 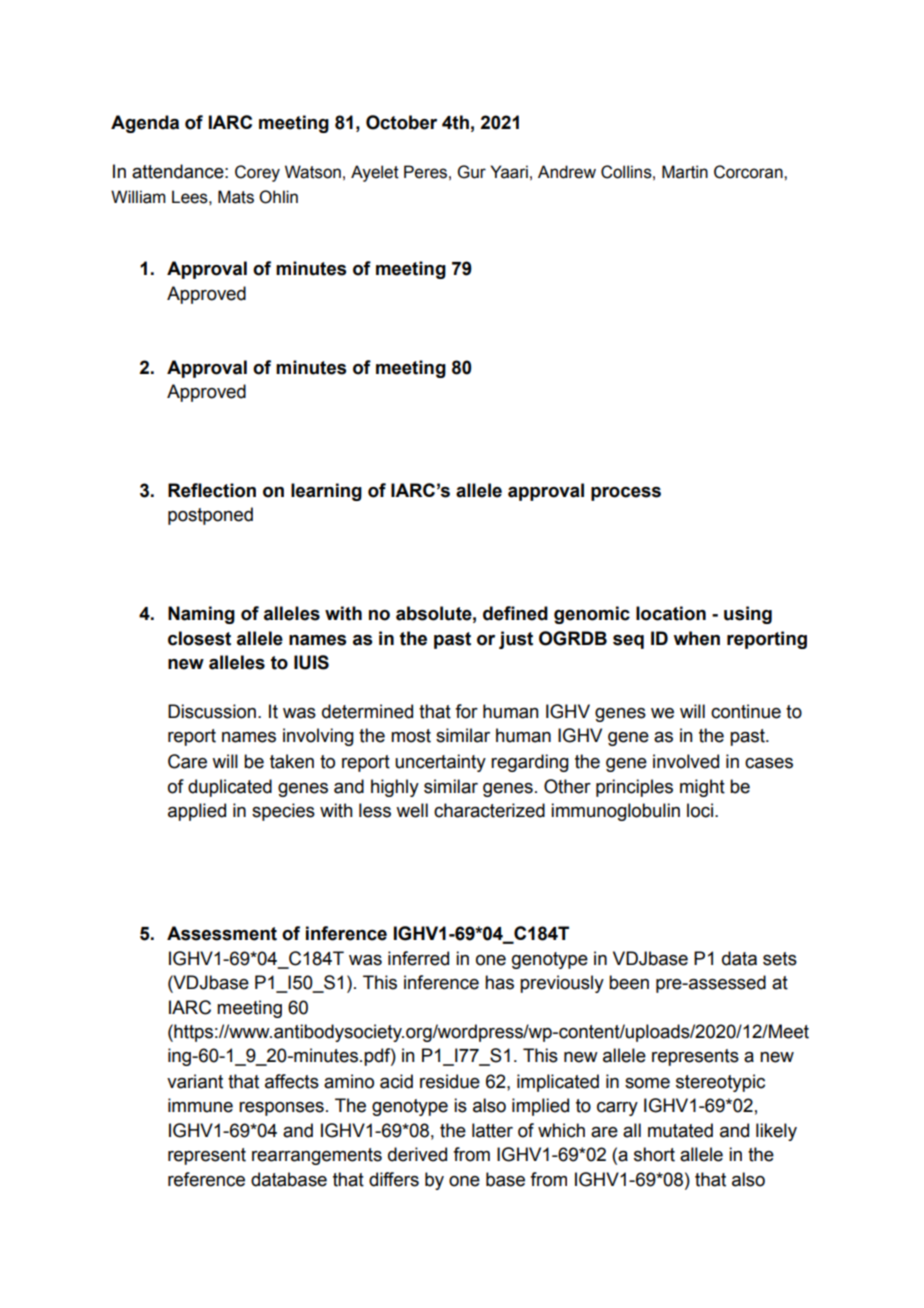 What do you see at coordinates (654, 1154) in the screenshot?
I see `short` at bounding box center [654, 1154].
